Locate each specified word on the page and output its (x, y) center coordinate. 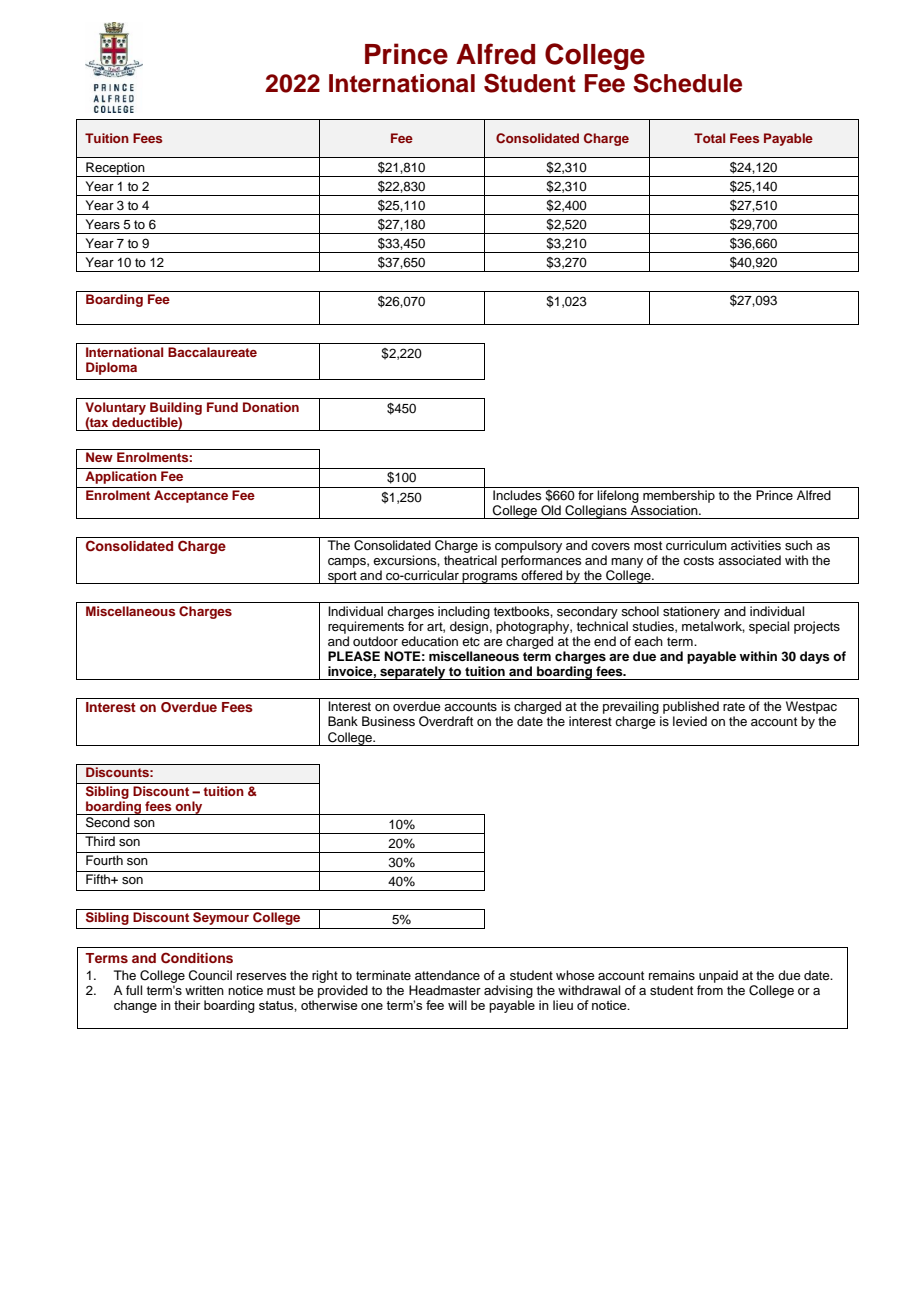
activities (756, 545)
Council (210, 975)
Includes (517, 495)
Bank (343, 721)
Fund (222, 407)
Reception (115, 169)
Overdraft (446, 721)
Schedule (687, 83)
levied (690, 721)
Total (709, 138)
